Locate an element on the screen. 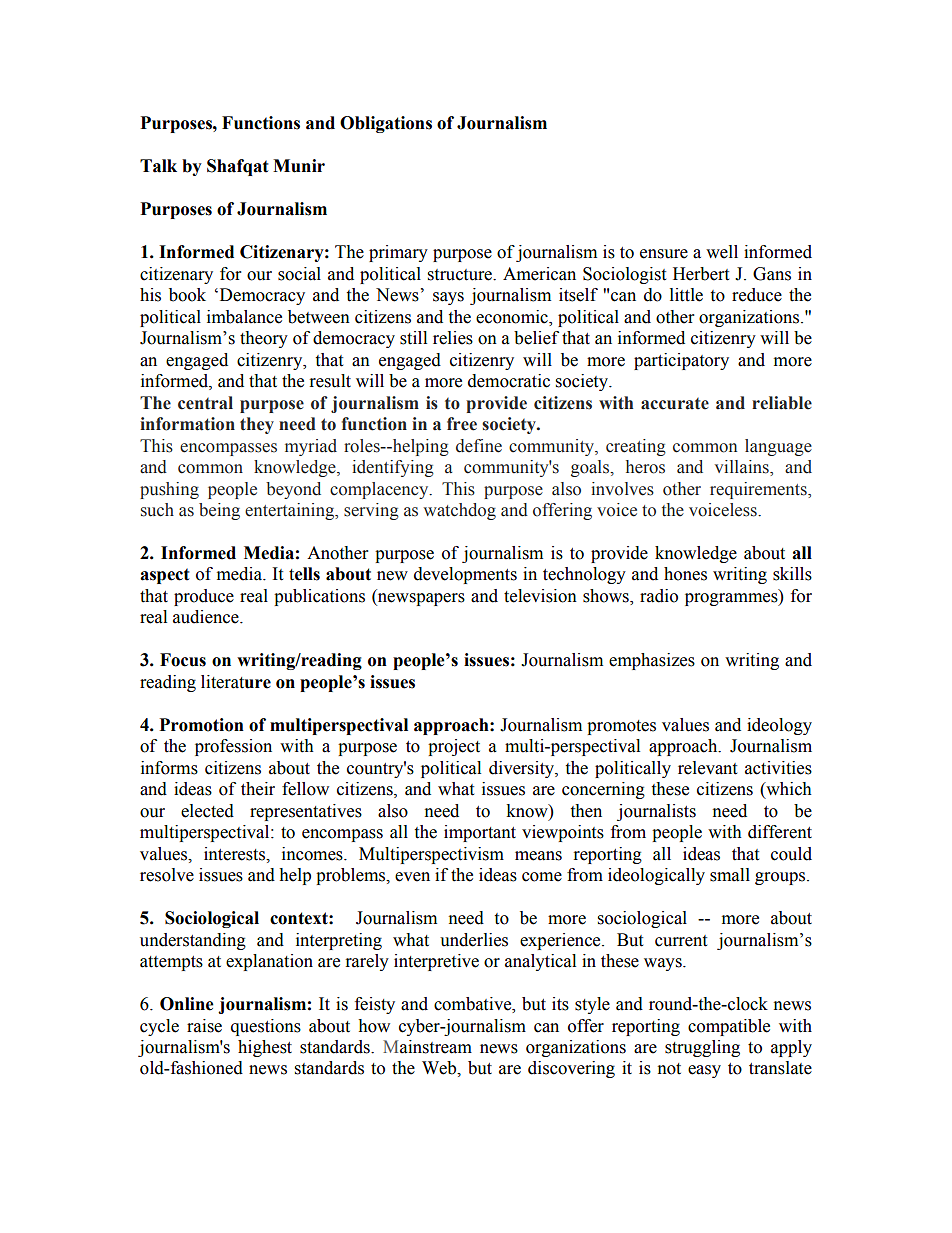  important is located at coordinates (480, 833).
